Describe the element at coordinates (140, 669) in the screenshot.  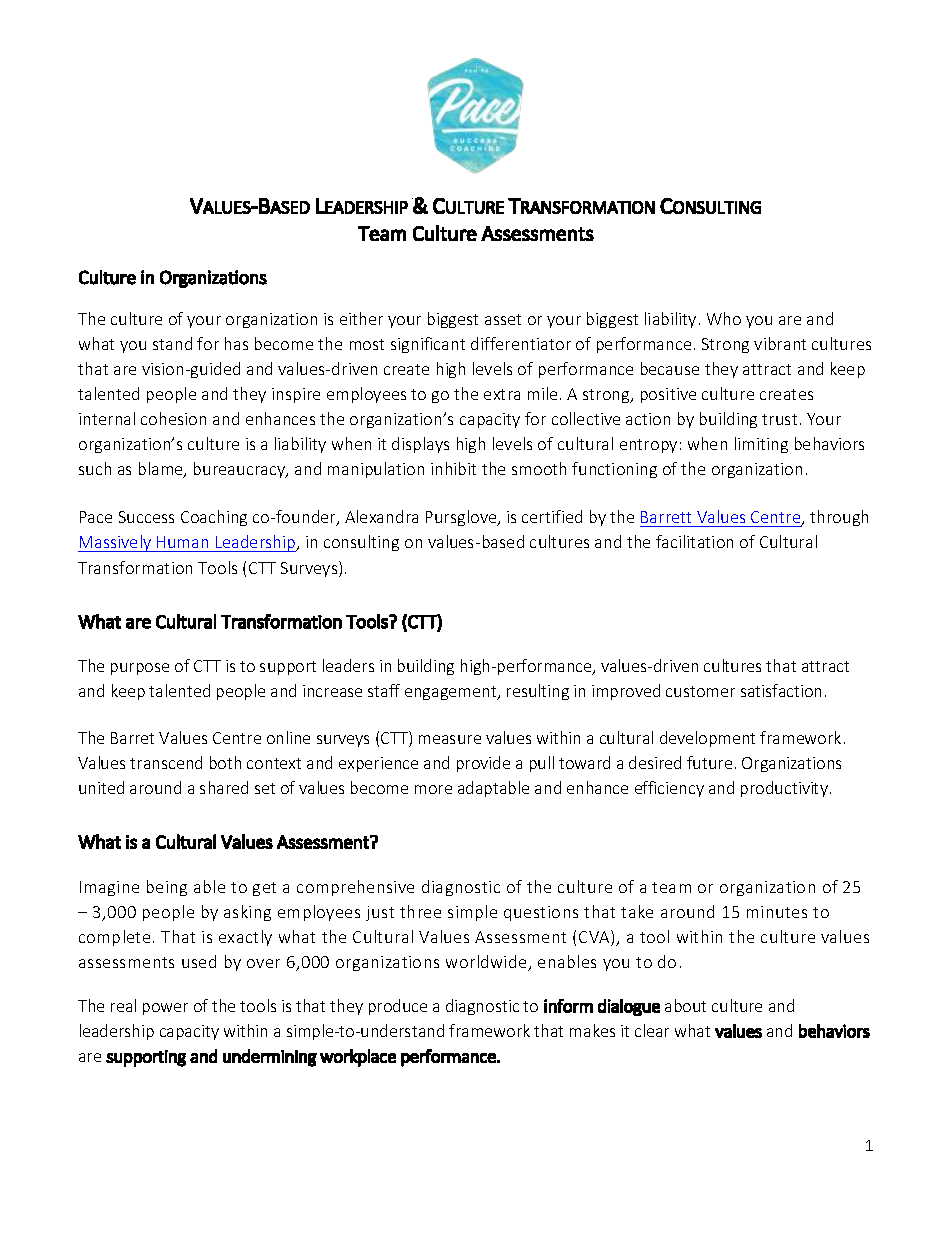
I see `purpose` at that location.
